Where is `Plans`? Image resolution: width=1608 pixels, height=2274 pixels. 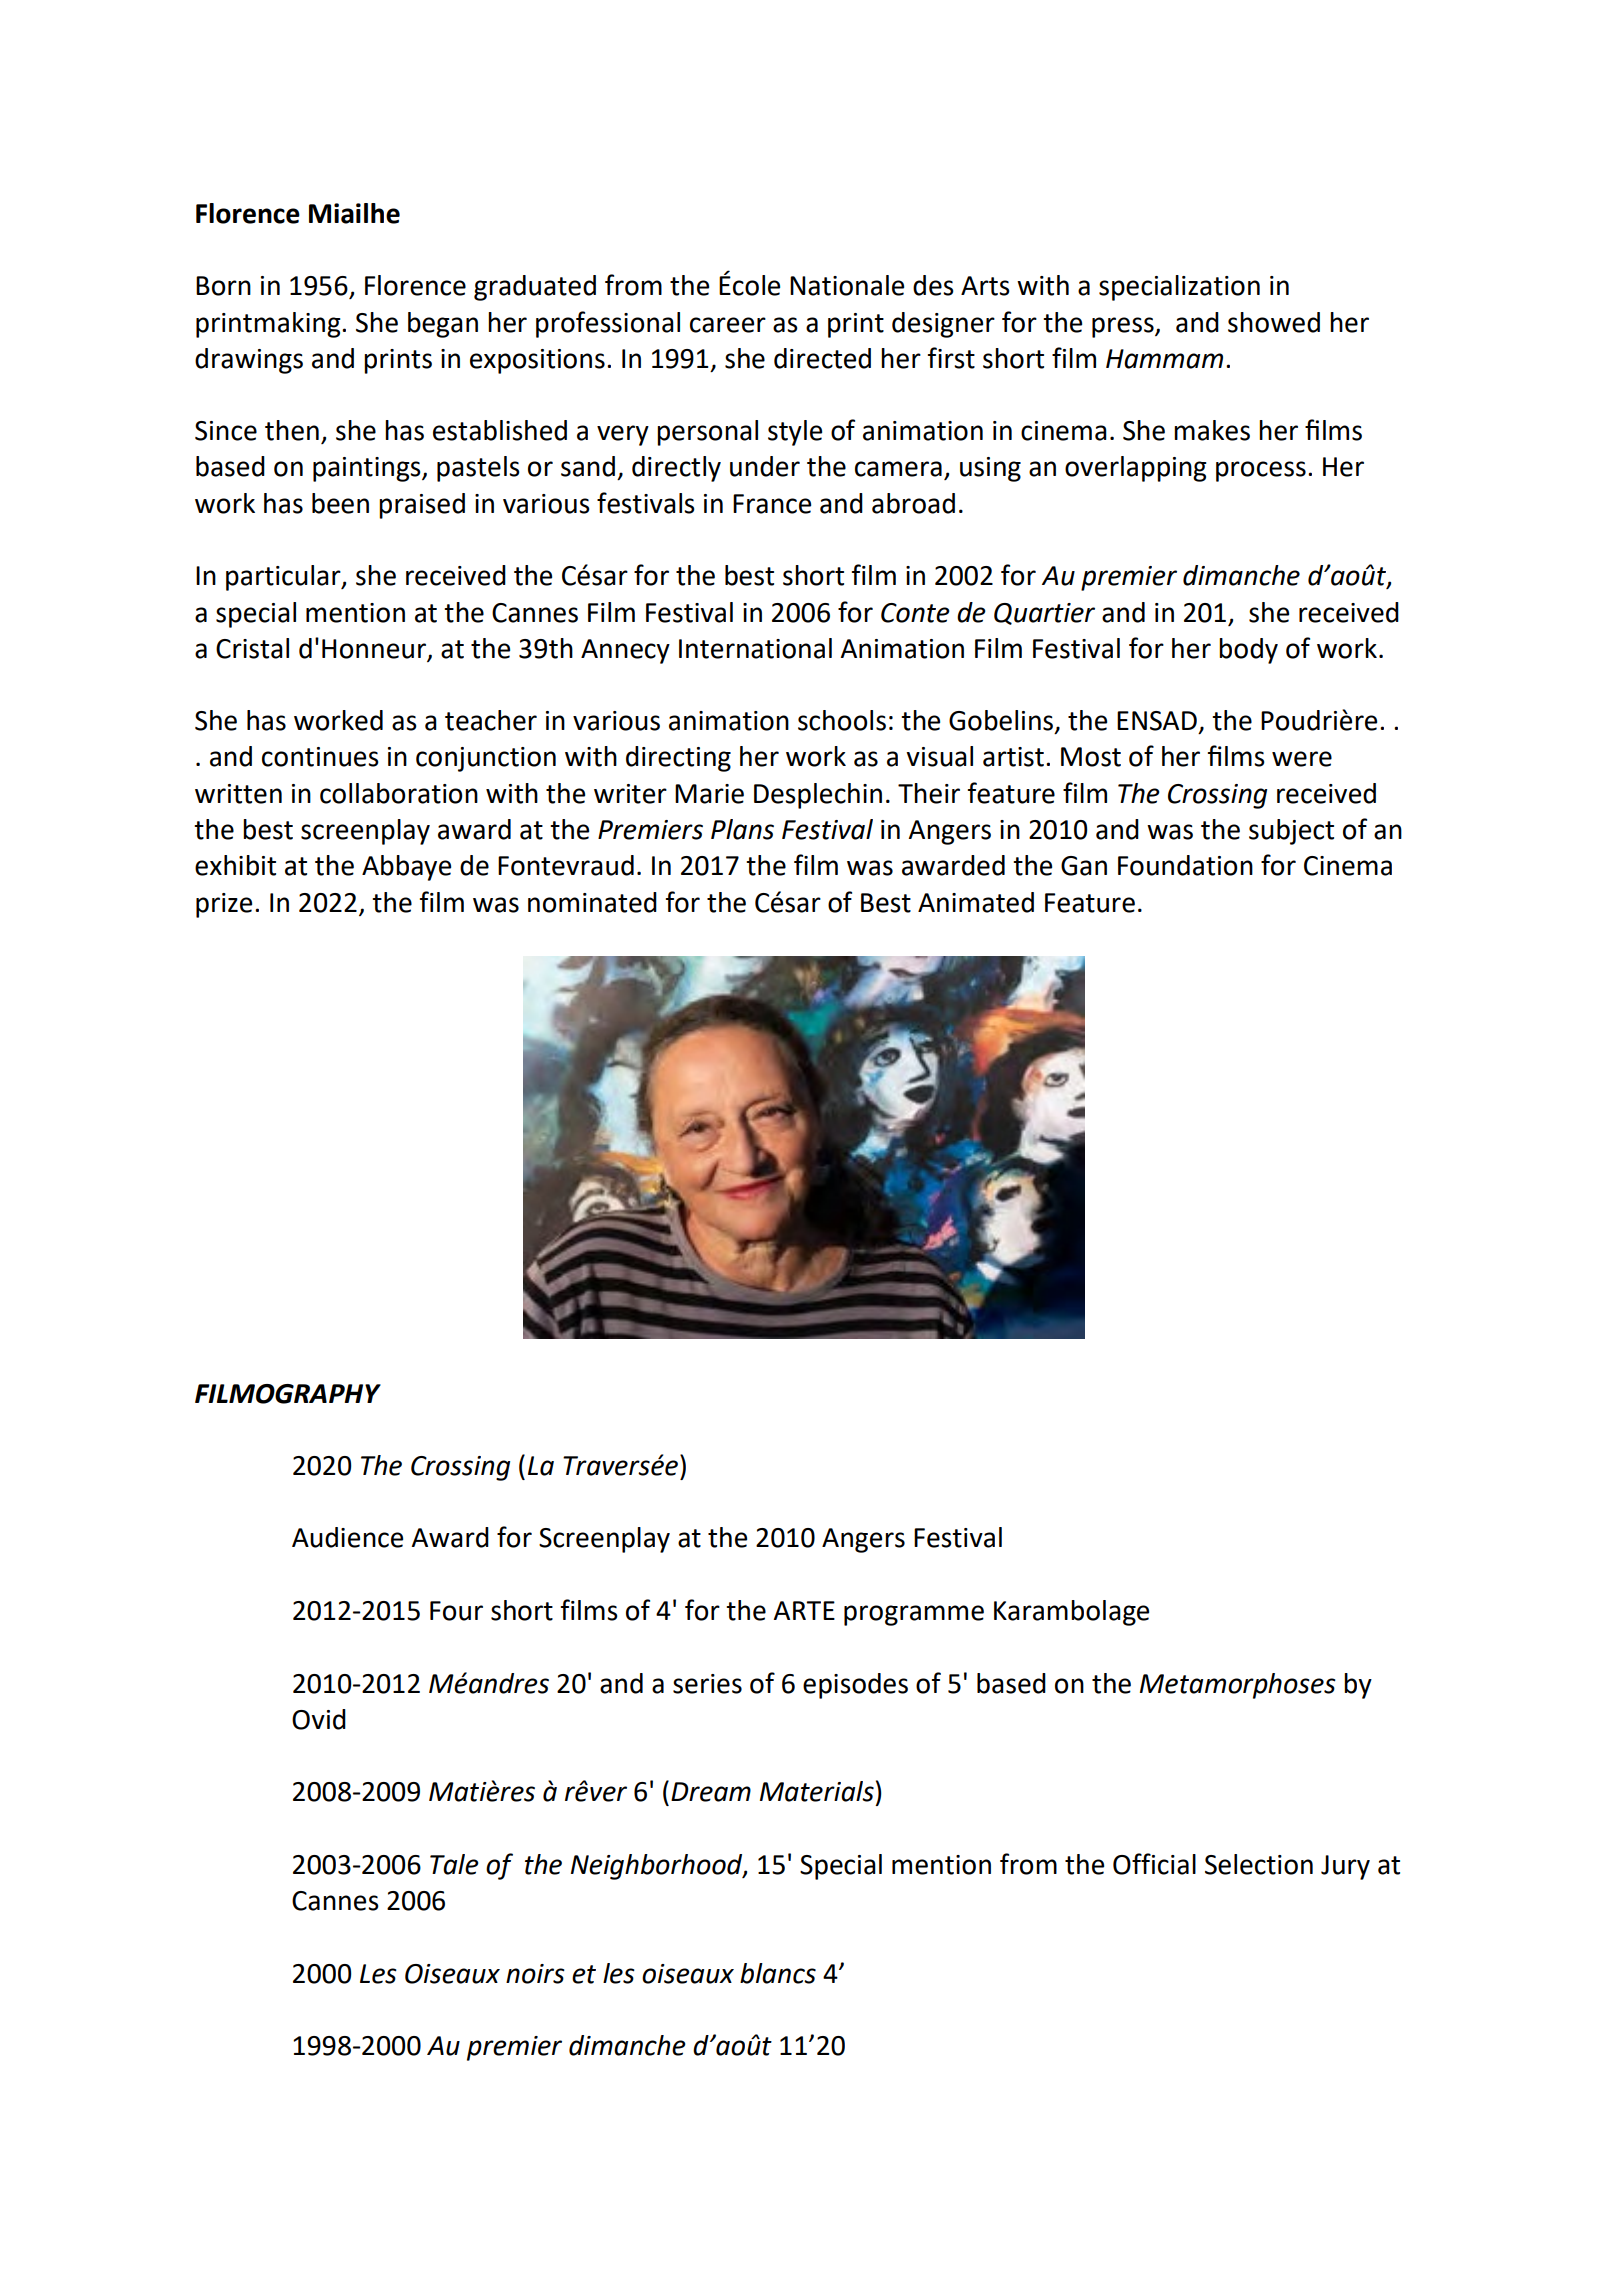
Plans is located at coordinates (742, 829).
